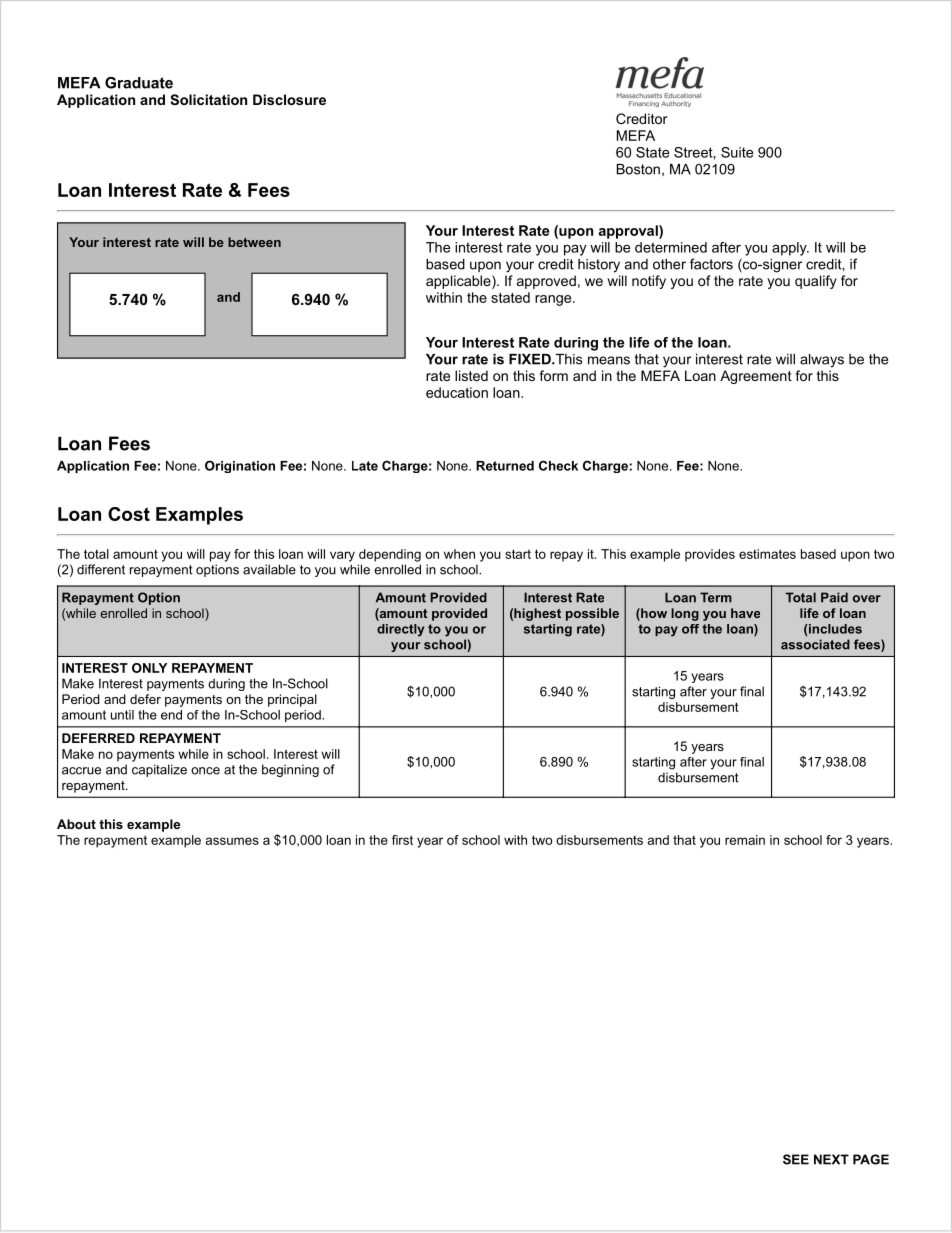 This screenshot has width=952, height=1233. Describe the element at coordinates (737, 152) in the screenshot. I see `Suite` at that location.
